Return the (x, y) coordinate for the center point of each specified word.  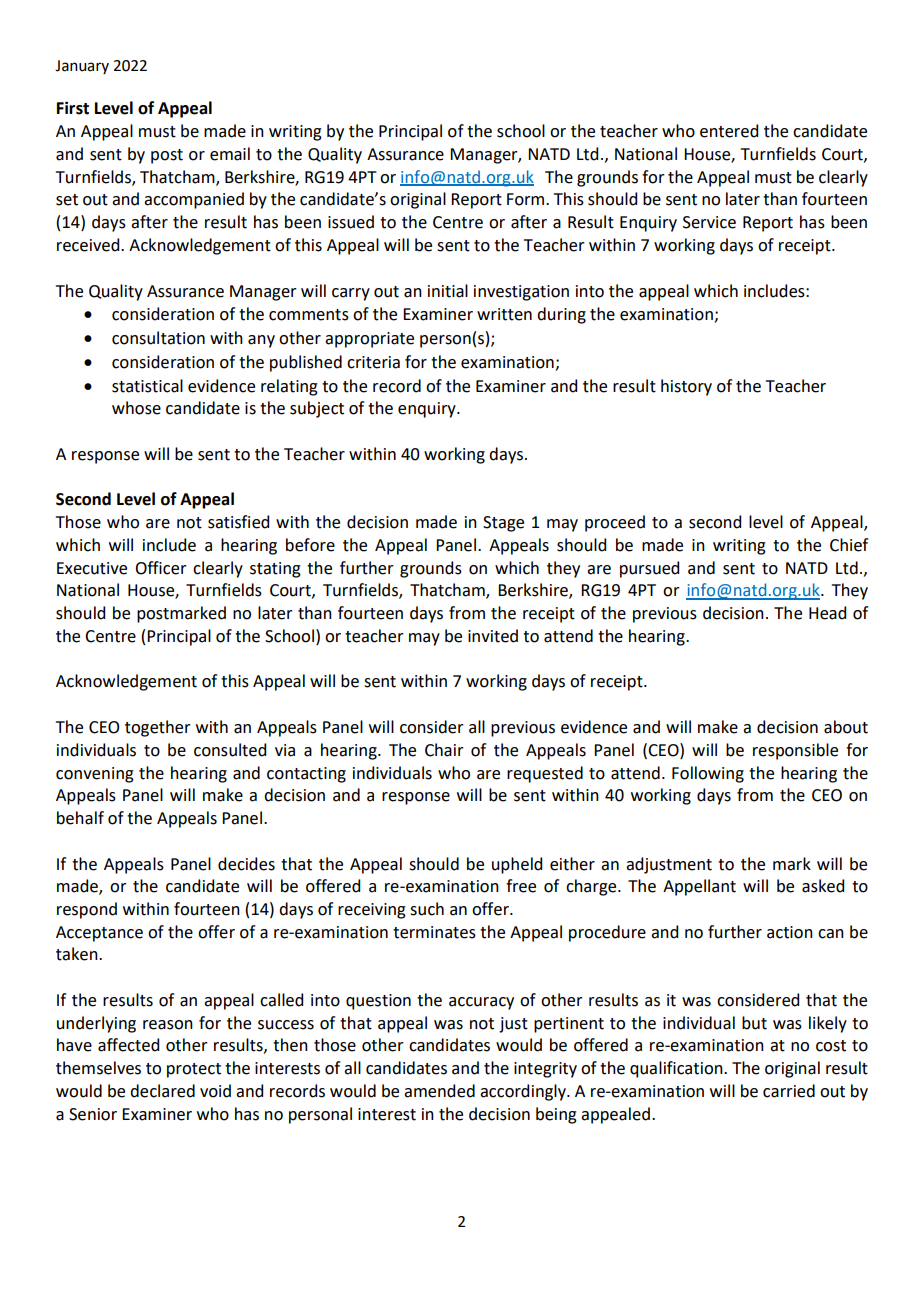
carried (789, 1091)
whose (136, 408)
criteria (373, 362)
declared (162, 1091)
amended (439, 1091)
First (73, 108)
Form (527, 199)
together (158, 728)
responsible (795, 751)
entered (729, 131)
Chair (444, 750)
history (686, 387)
